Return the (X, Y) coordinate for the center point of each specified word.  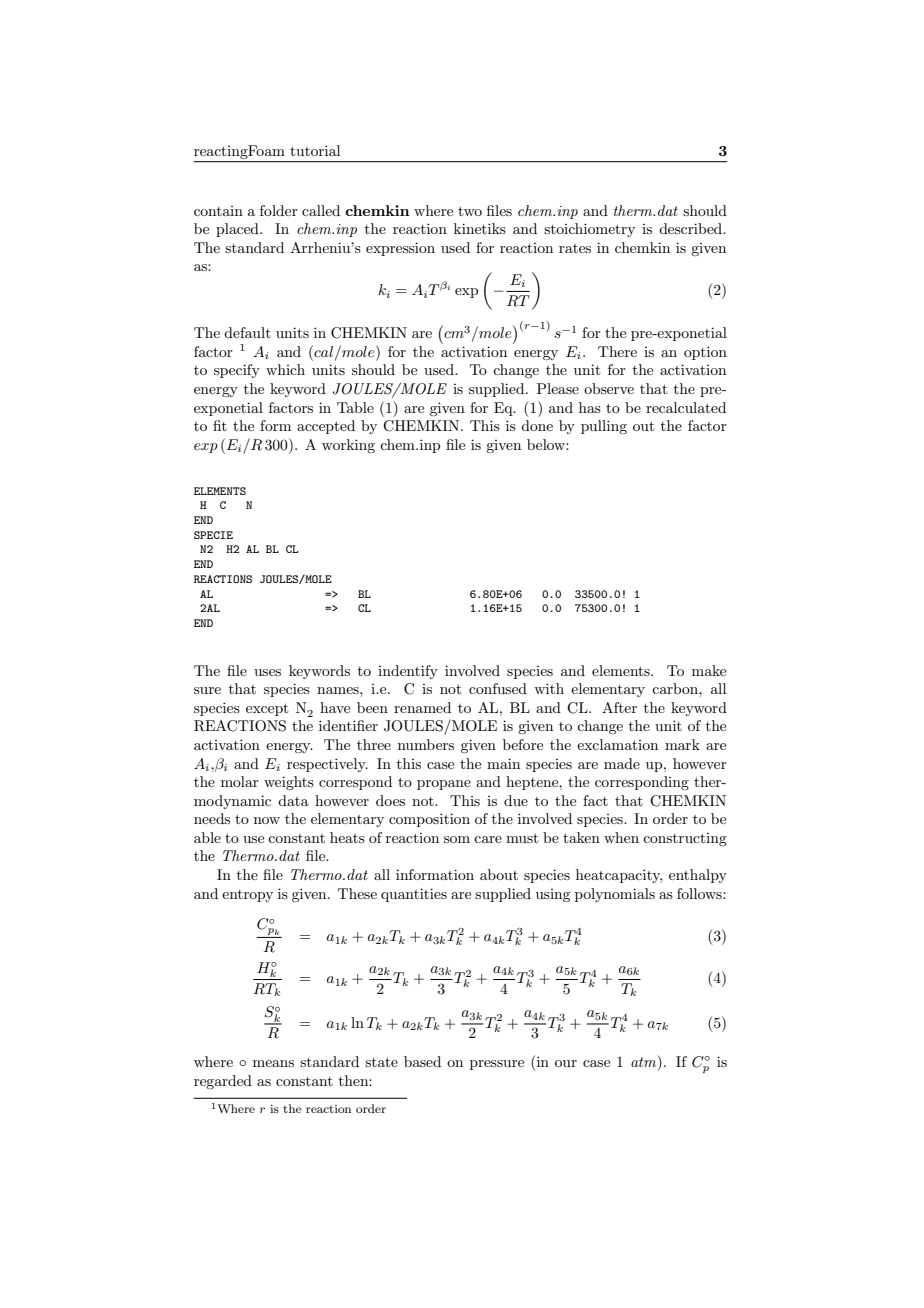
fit (220, 425)
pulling (604, 427)
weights (289, 783)
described (692, 228)
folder (279, 210)
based (422, 1061)
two (470, 211)
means (273, 1063)
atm (645, 1063)
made (622, 763)
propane (444, 785)
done (537, 425)
